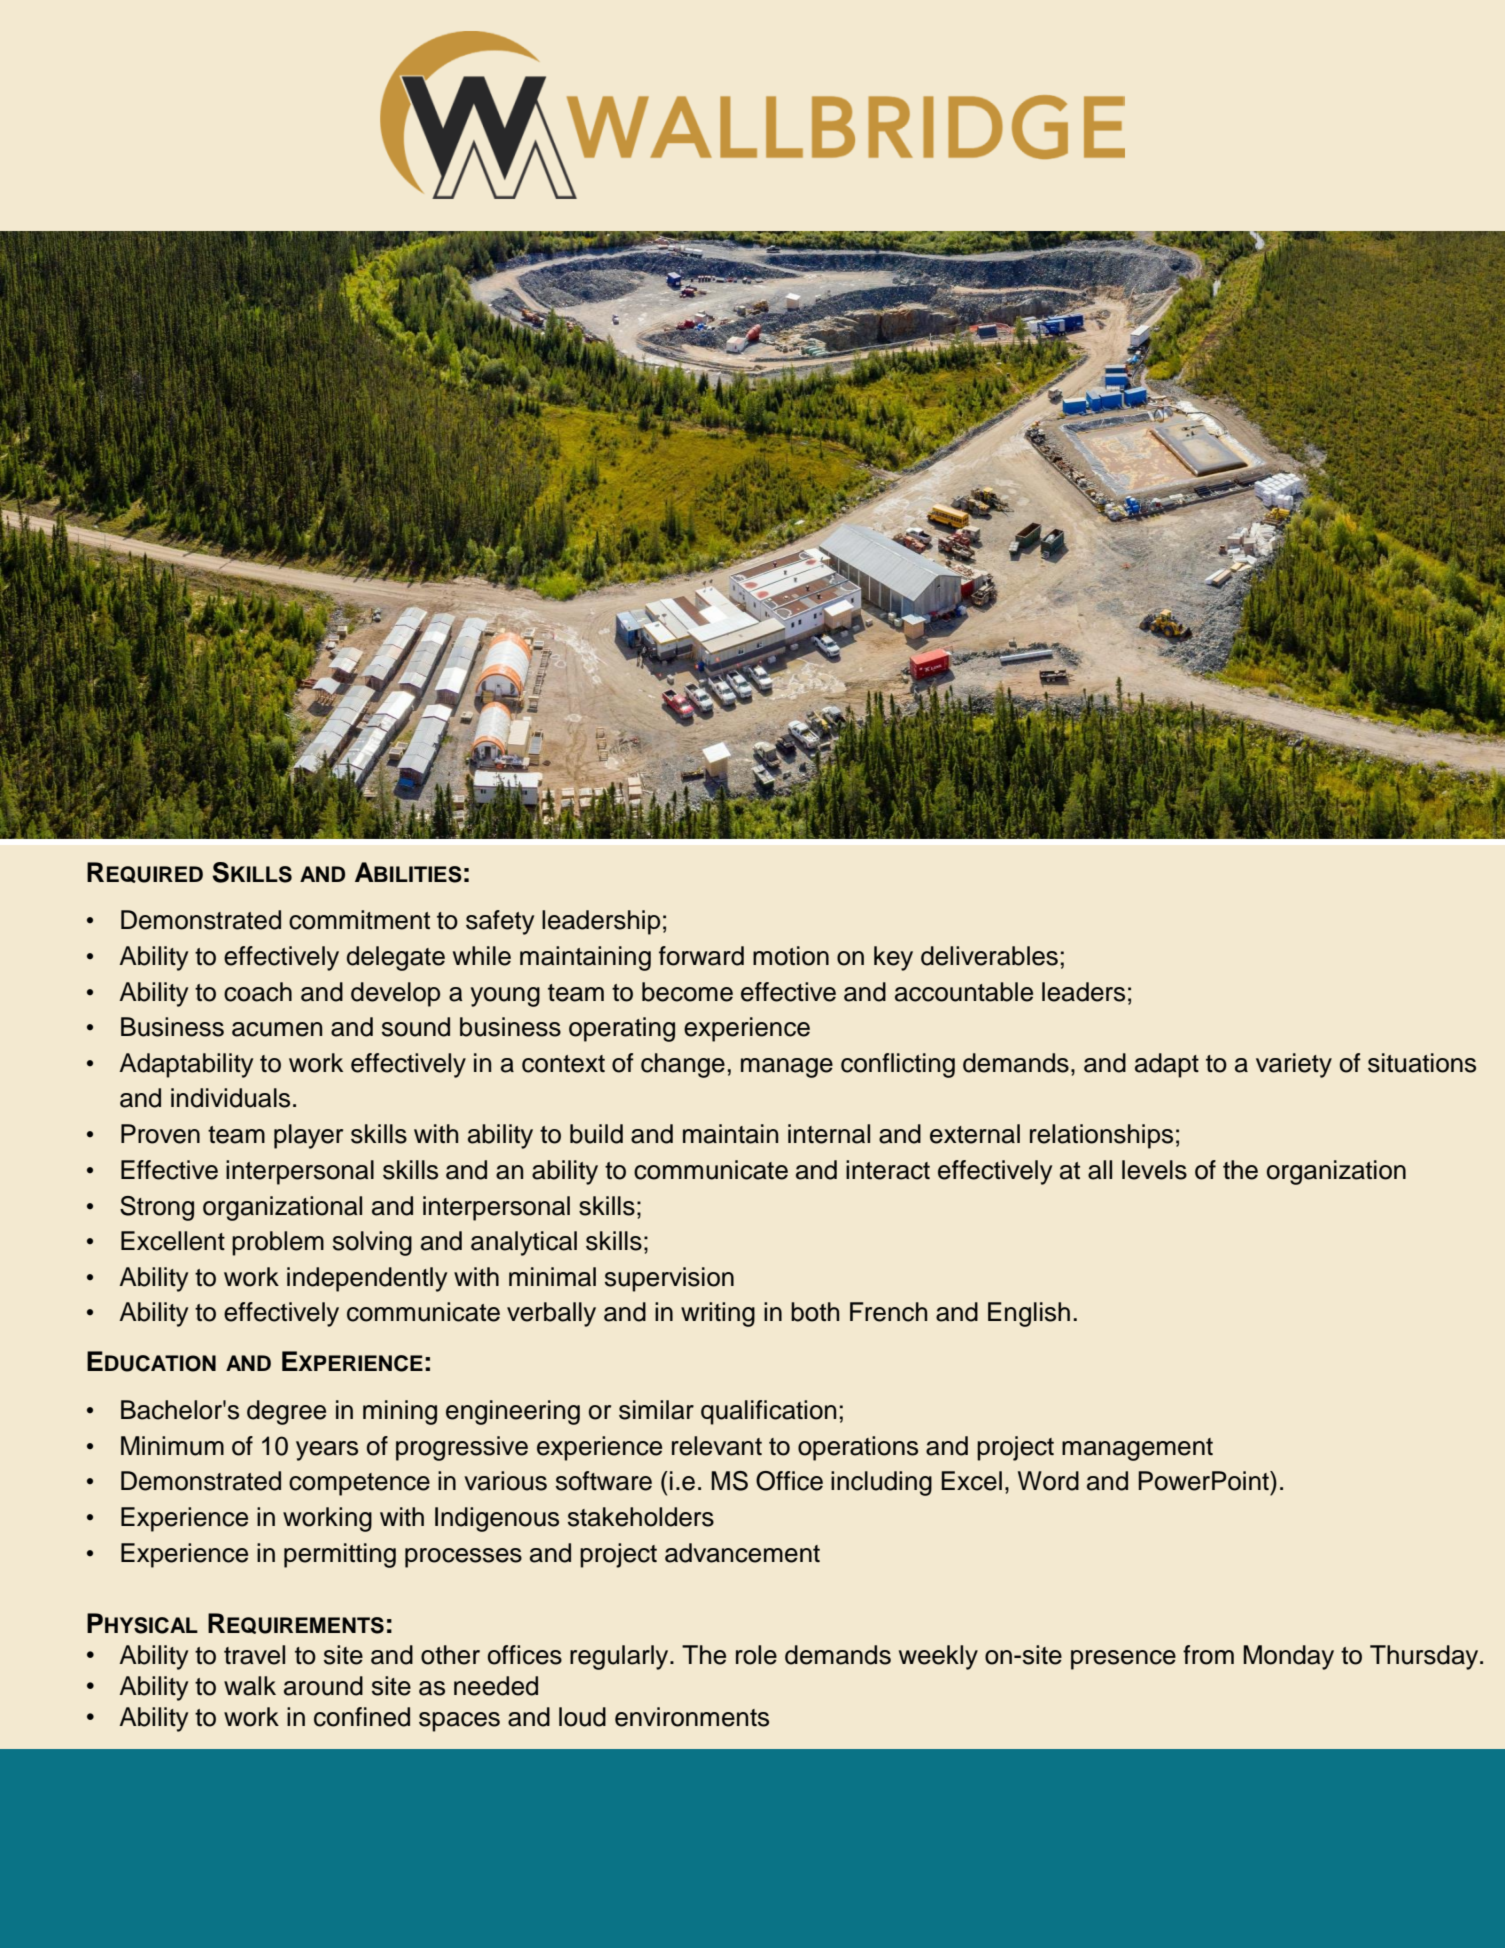  What do you see at coordinates (791, 956) in the screenshot?
I see `motion` at bounding box center [791, 956].
